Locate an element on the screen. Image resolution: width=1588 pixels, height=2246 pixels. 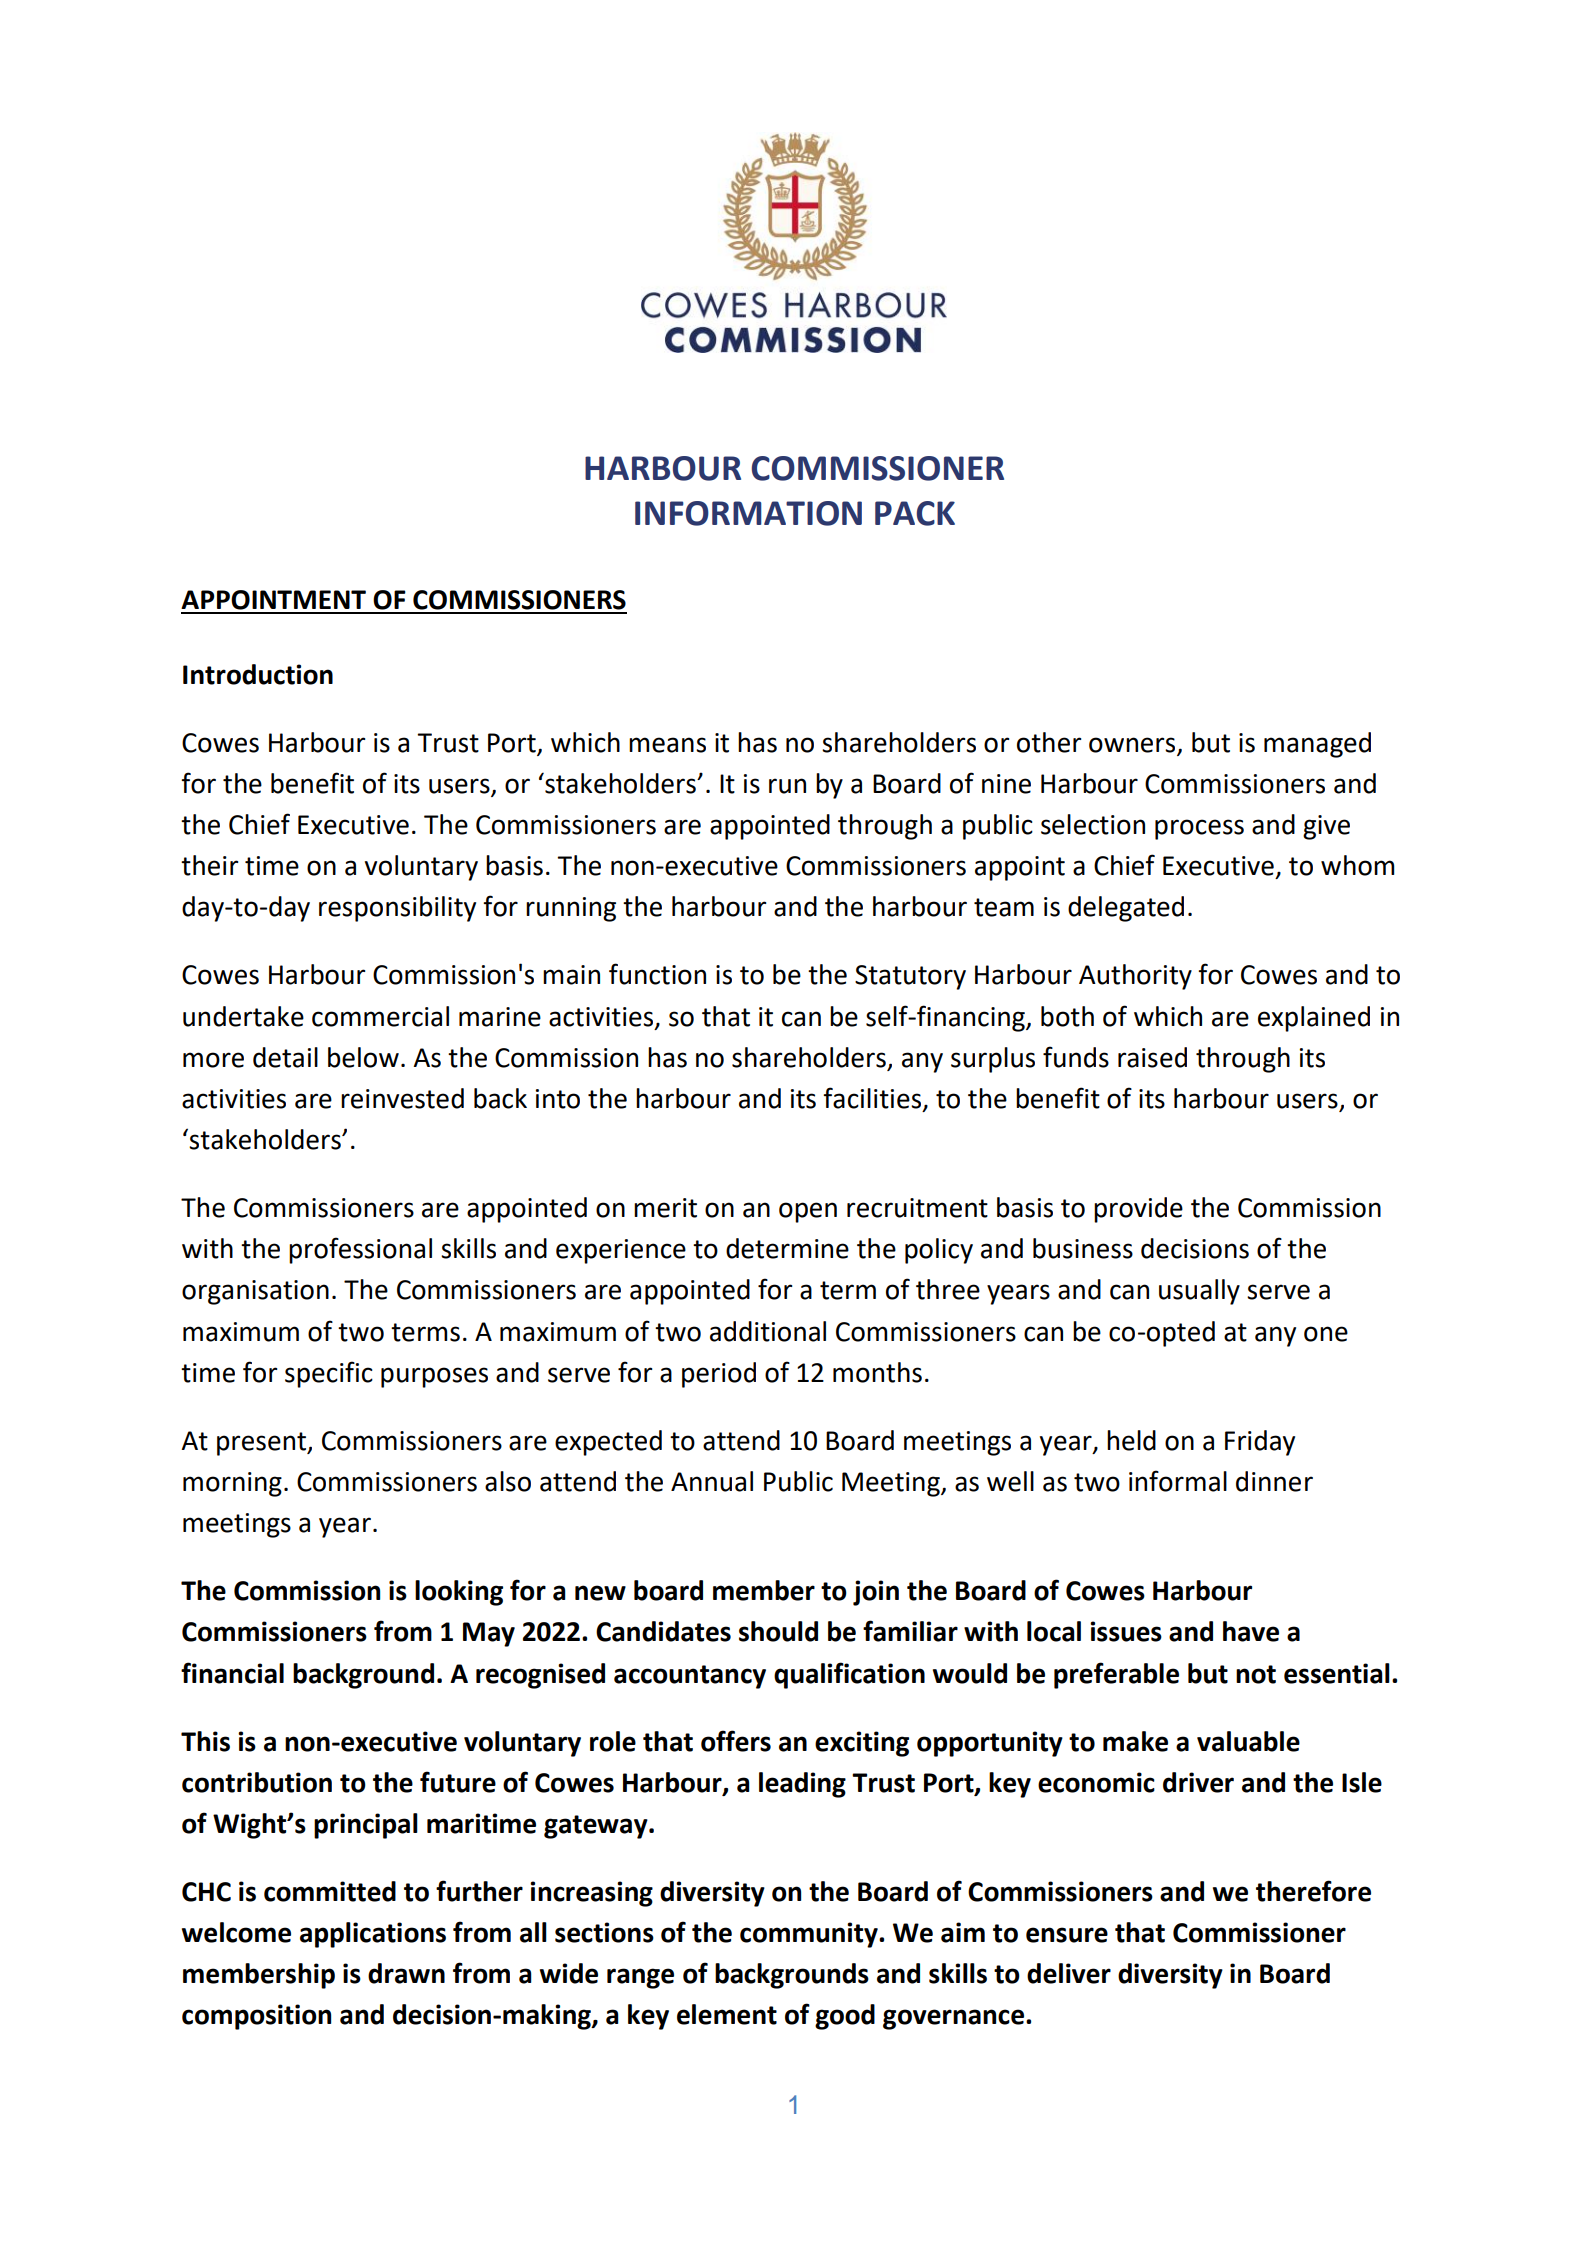
commercial is located at coordinates (380, 1016).
